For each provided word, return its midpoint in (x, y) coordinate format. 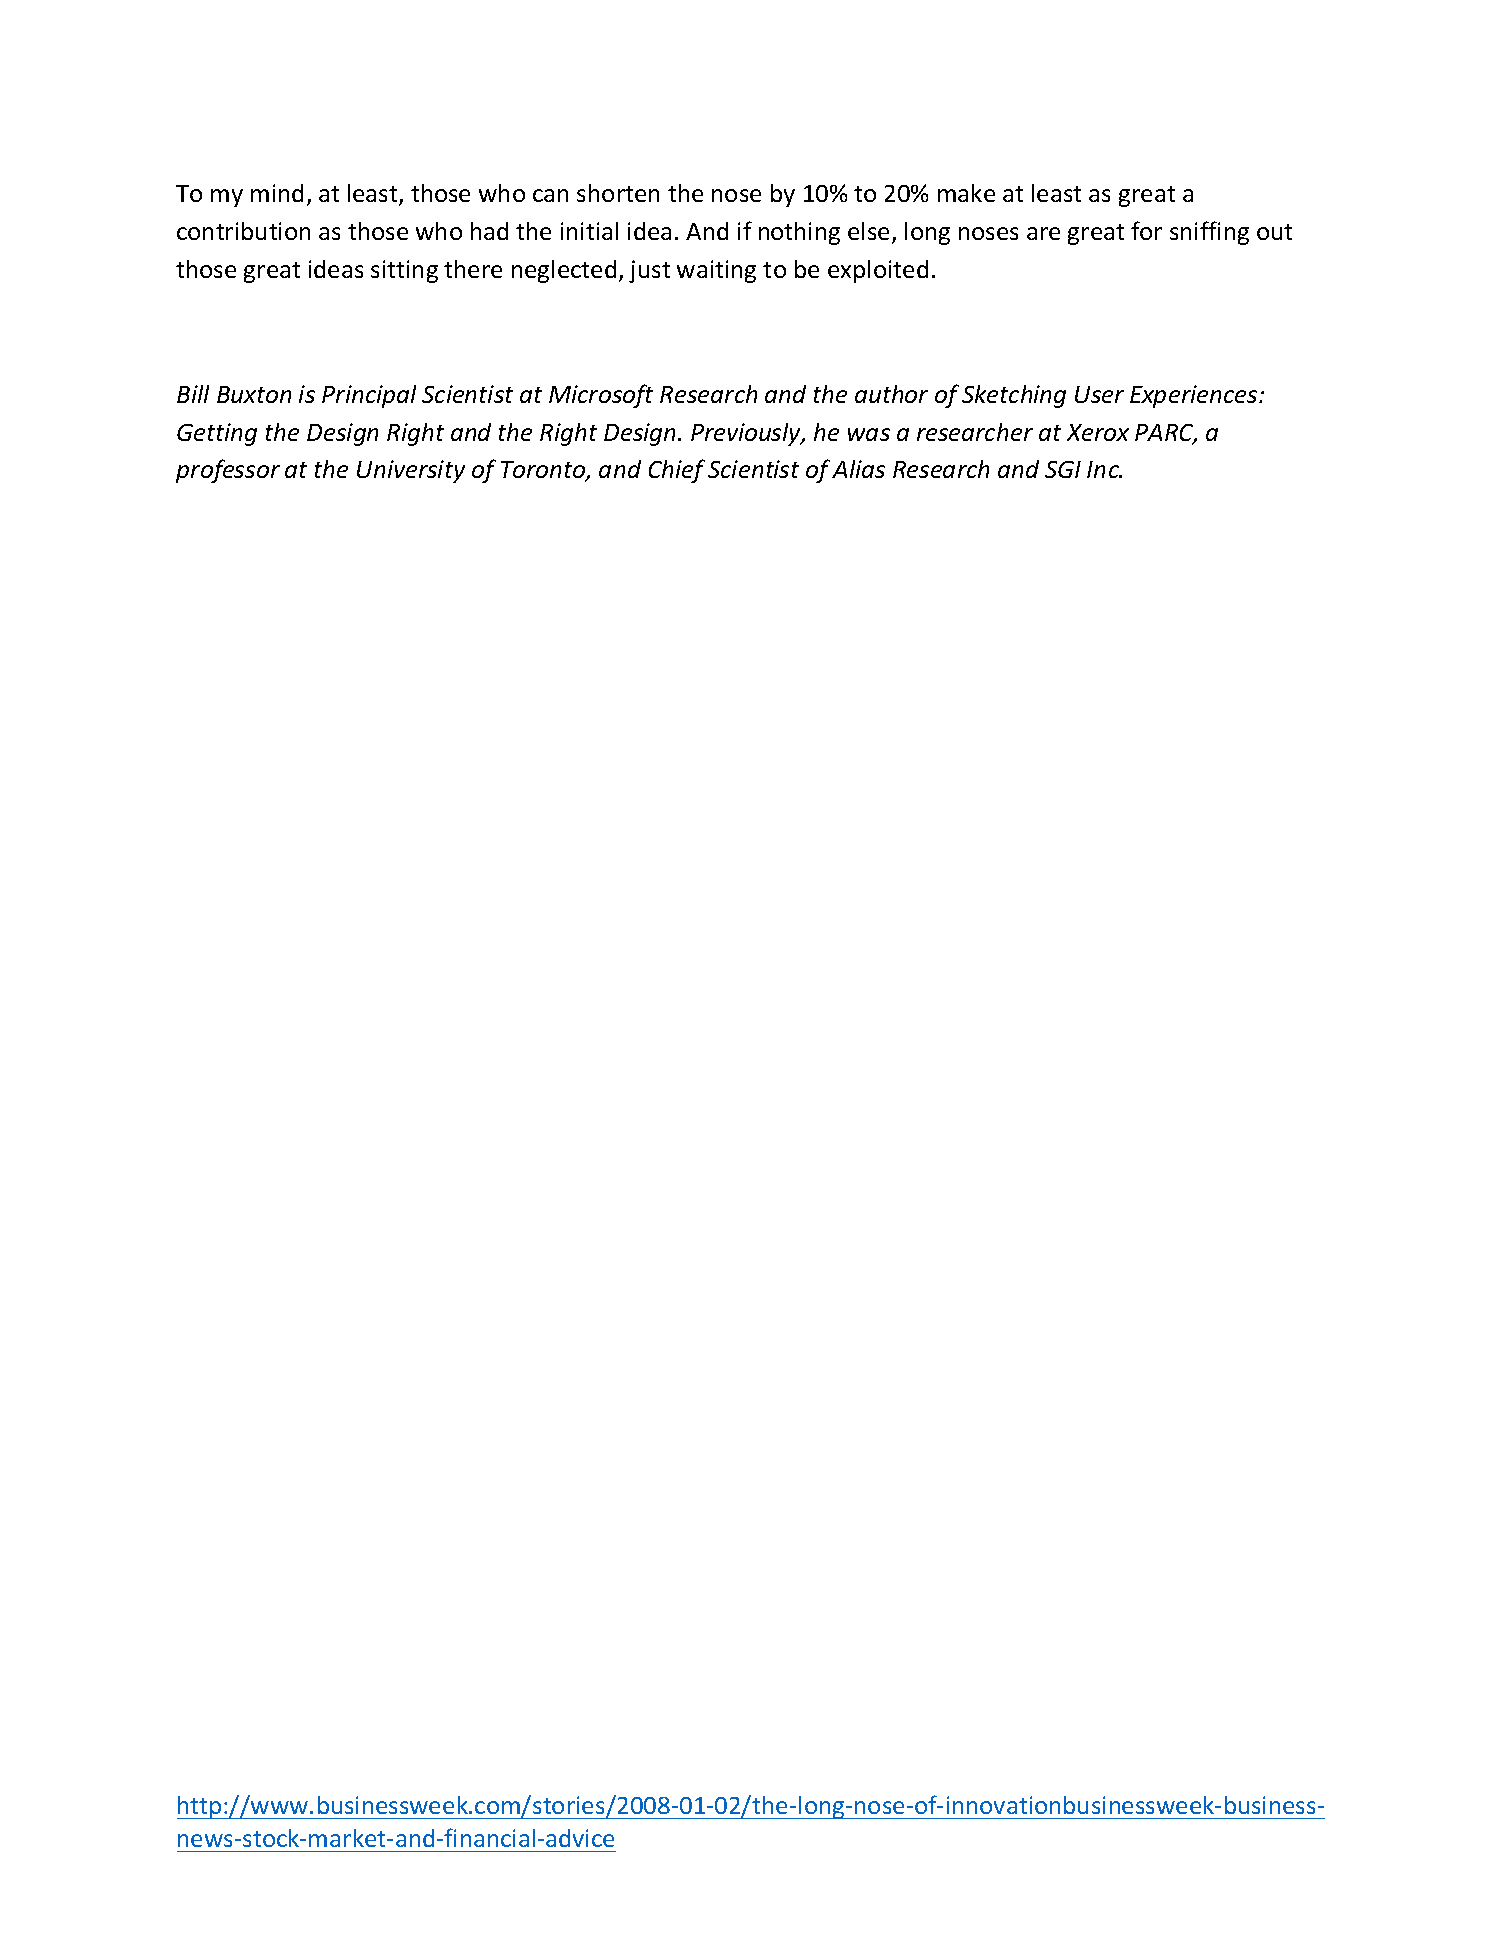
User (1099, 394)
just (649, 271)
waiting (716, 271)
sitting (404, 271)
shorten (618, 193)
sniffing (1209, 233)
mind (277, 193)
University (411, 471)
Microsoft (601, 396)
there (473, 269)
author (891, 394)
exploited (878, 271)
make (966, 193)
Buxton (254, 394)
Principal (369, 396)
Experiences (1195, 396)
